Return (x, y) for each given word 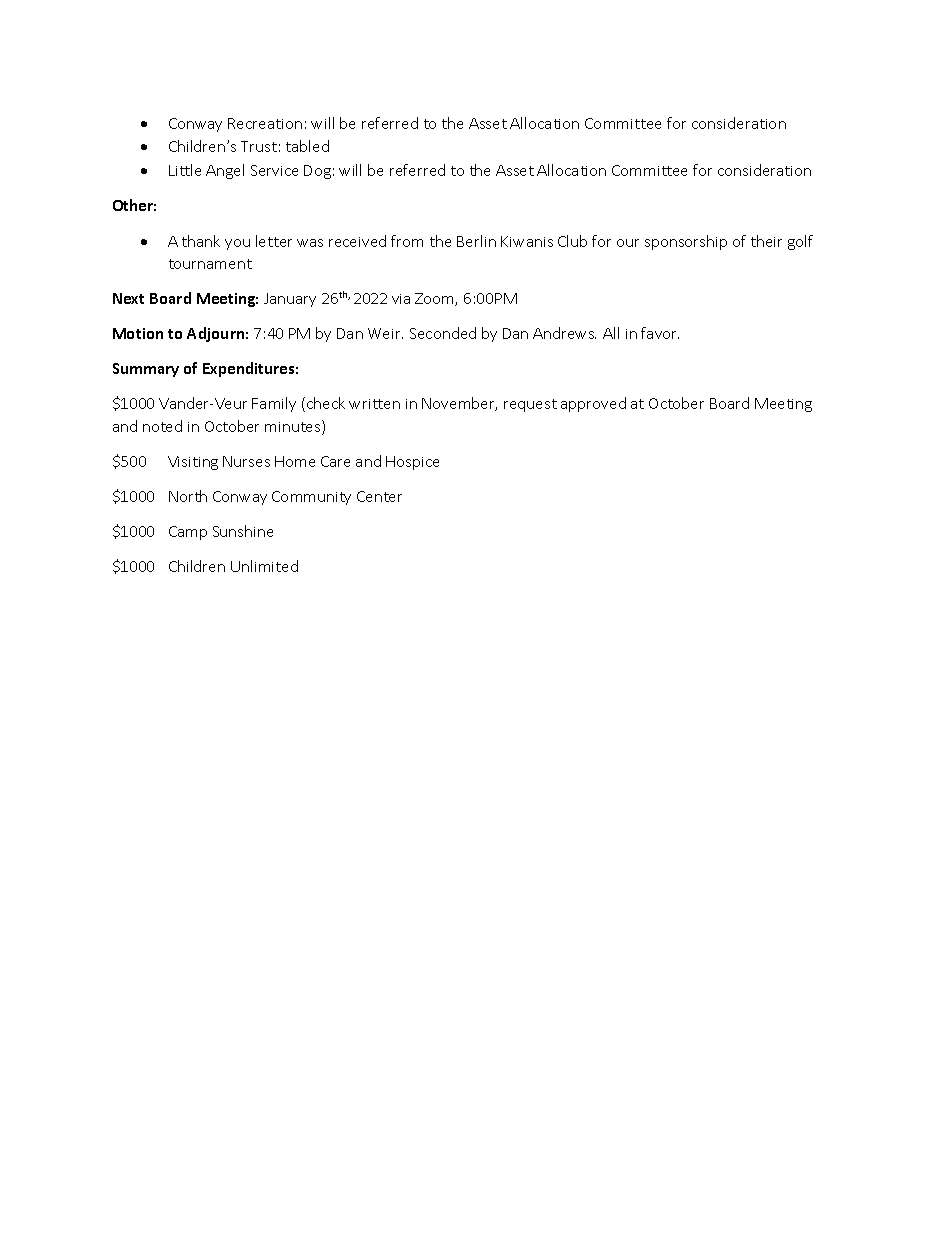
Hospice (412, 463)
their (766, 241)
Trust (259, 146)
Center (379, 496)
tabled (307, 146)
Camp (188, 533)
